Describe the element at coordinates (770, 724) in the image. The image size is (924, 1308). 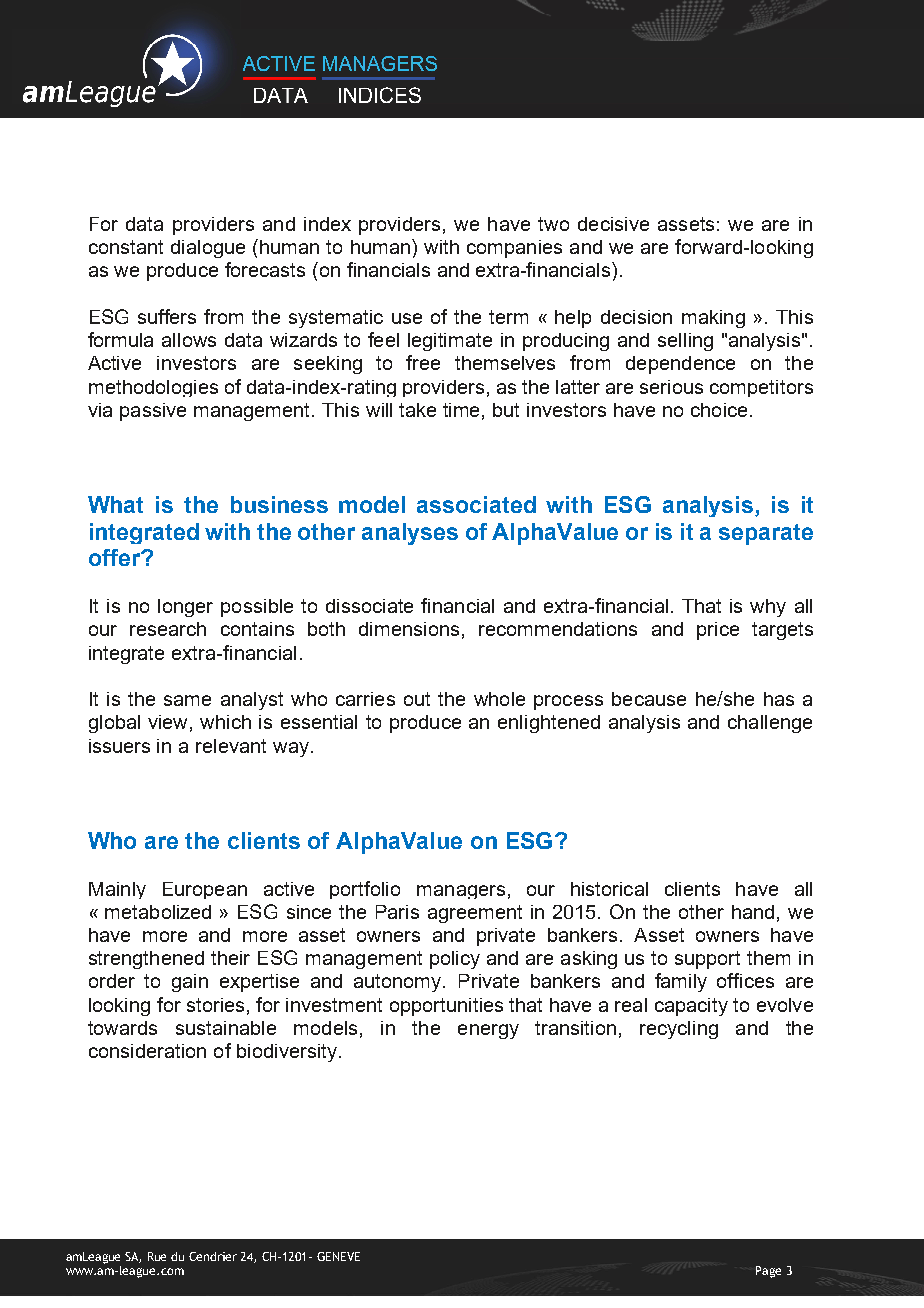
I see `challenge` at that location.
